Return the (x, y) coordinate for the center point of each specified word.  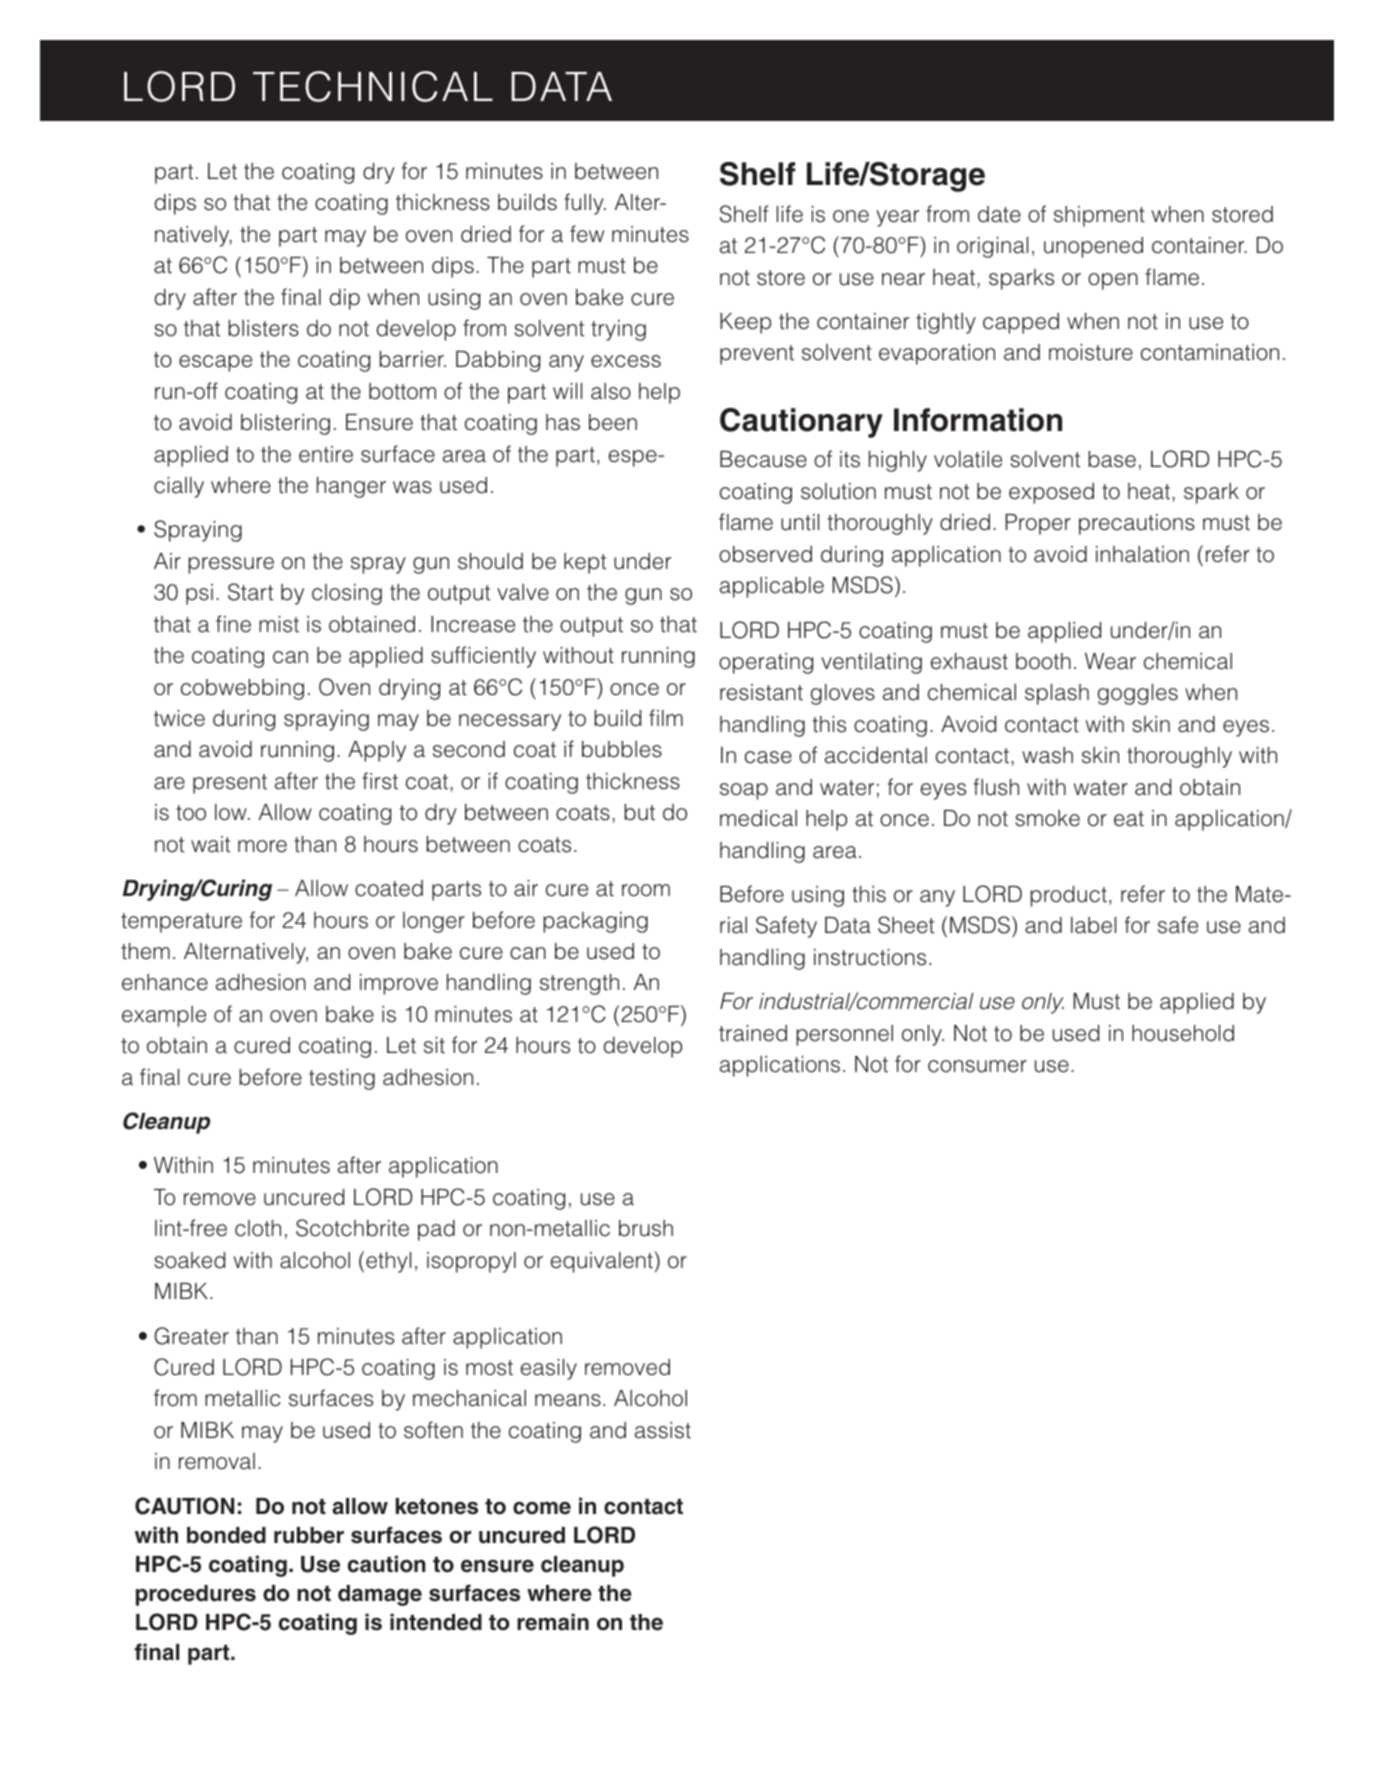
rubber (309, 1535)
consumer (977, 1066)
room (646, 890)
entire (326, 454)
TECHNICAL (373, 86)
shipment (1099, 216)
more (262, 846)
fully (585, 204)
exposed (1051, 493)
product (1068, 896)
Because (763, 459)
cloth (258, 1228)
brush (646, 1228)
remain (553, 1622)
